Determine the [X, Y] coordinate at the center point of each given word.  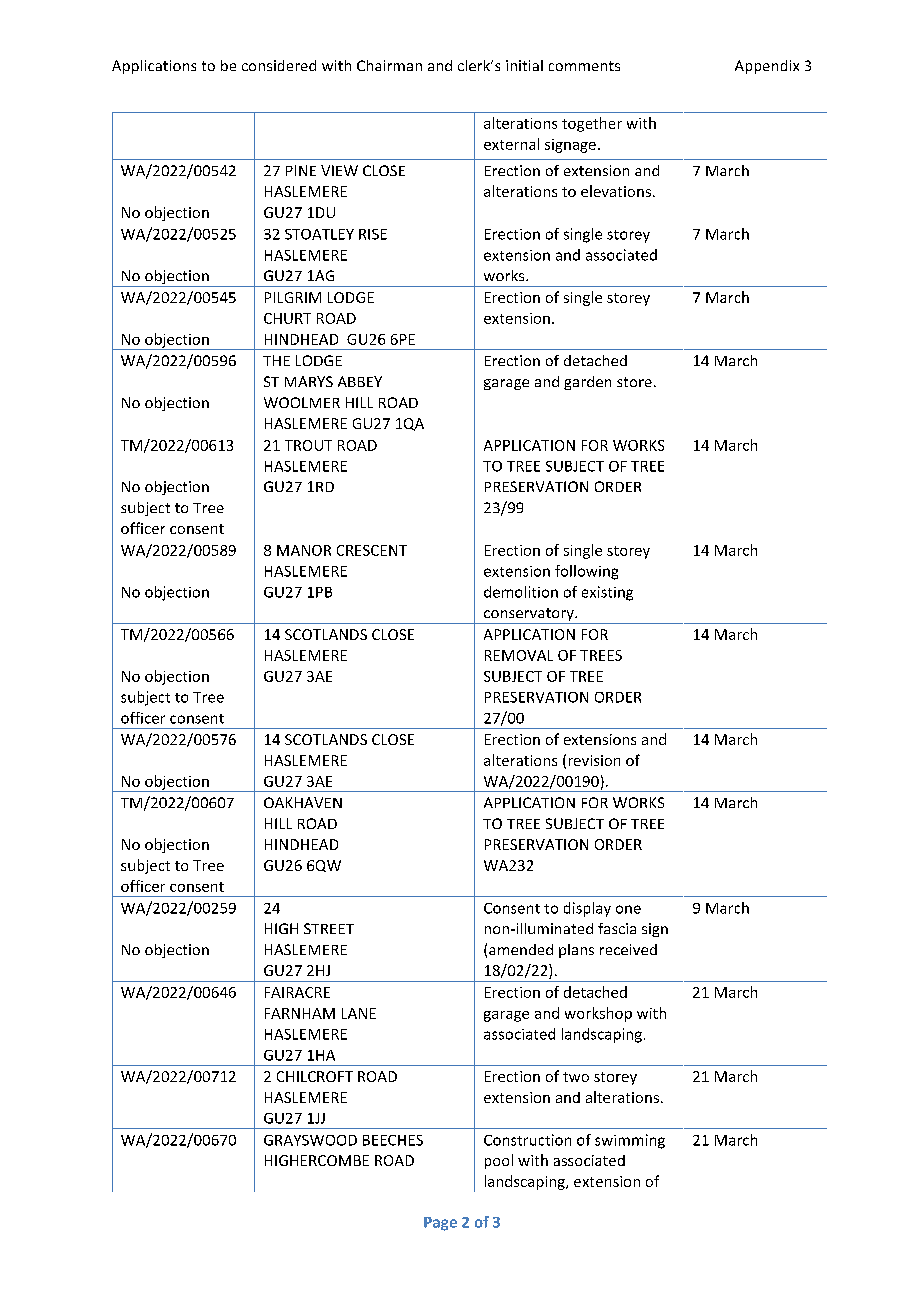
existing [607, 593]
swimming [630, 1141]
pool [499, 1161]
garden [587, 383]
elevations [616, 191]
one [628, 909]
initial [524, 65]
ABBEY [360, 381]
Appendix [767, 67]
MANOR [304, 550]
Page [440, 1224]
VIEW [339, 170]
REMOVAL [519, 655]
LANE [359, 1013]
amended [521, 949]
